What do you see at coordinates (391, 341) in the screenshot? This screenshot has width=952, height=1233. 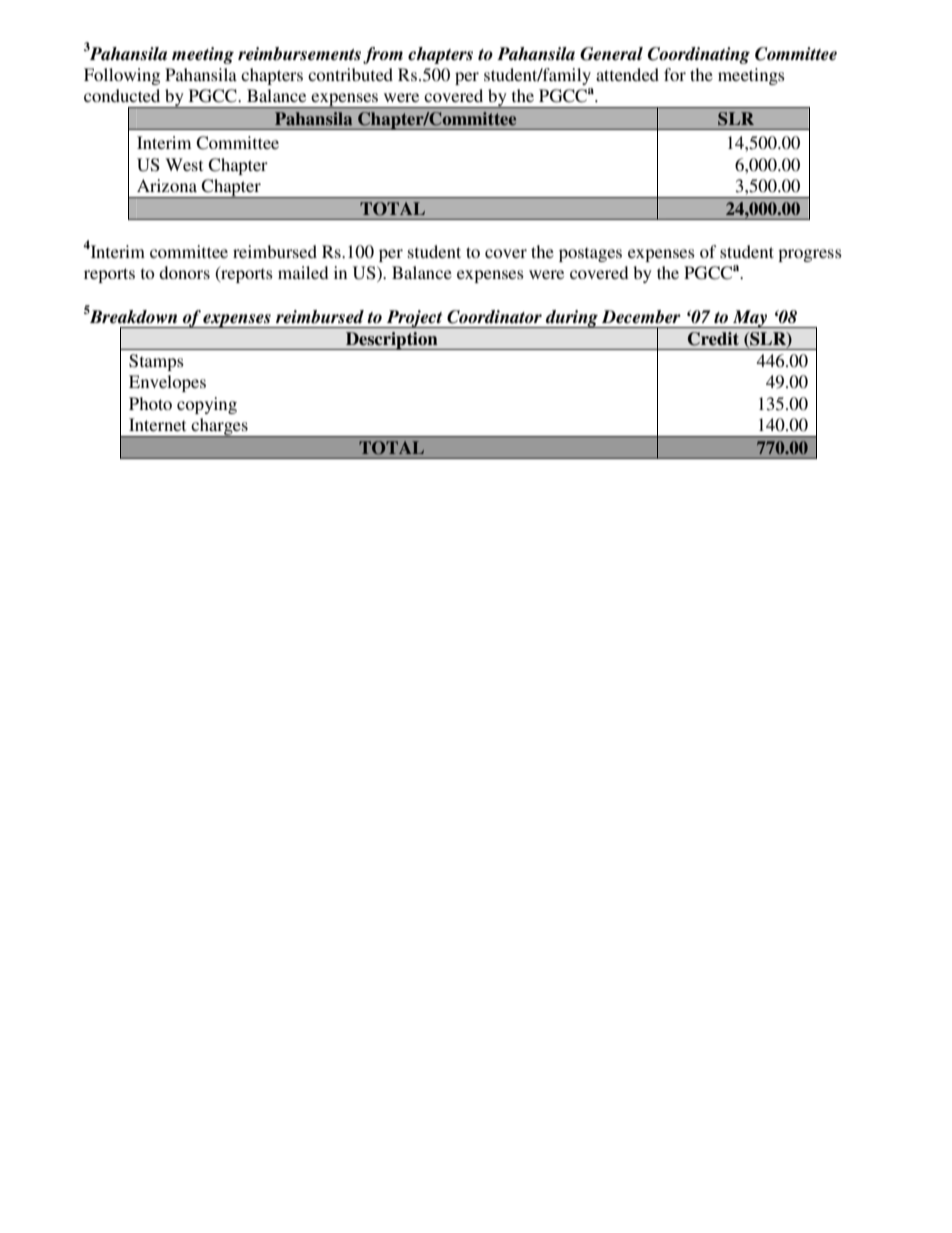 I see `Description` at bounding box center [391, 341].
